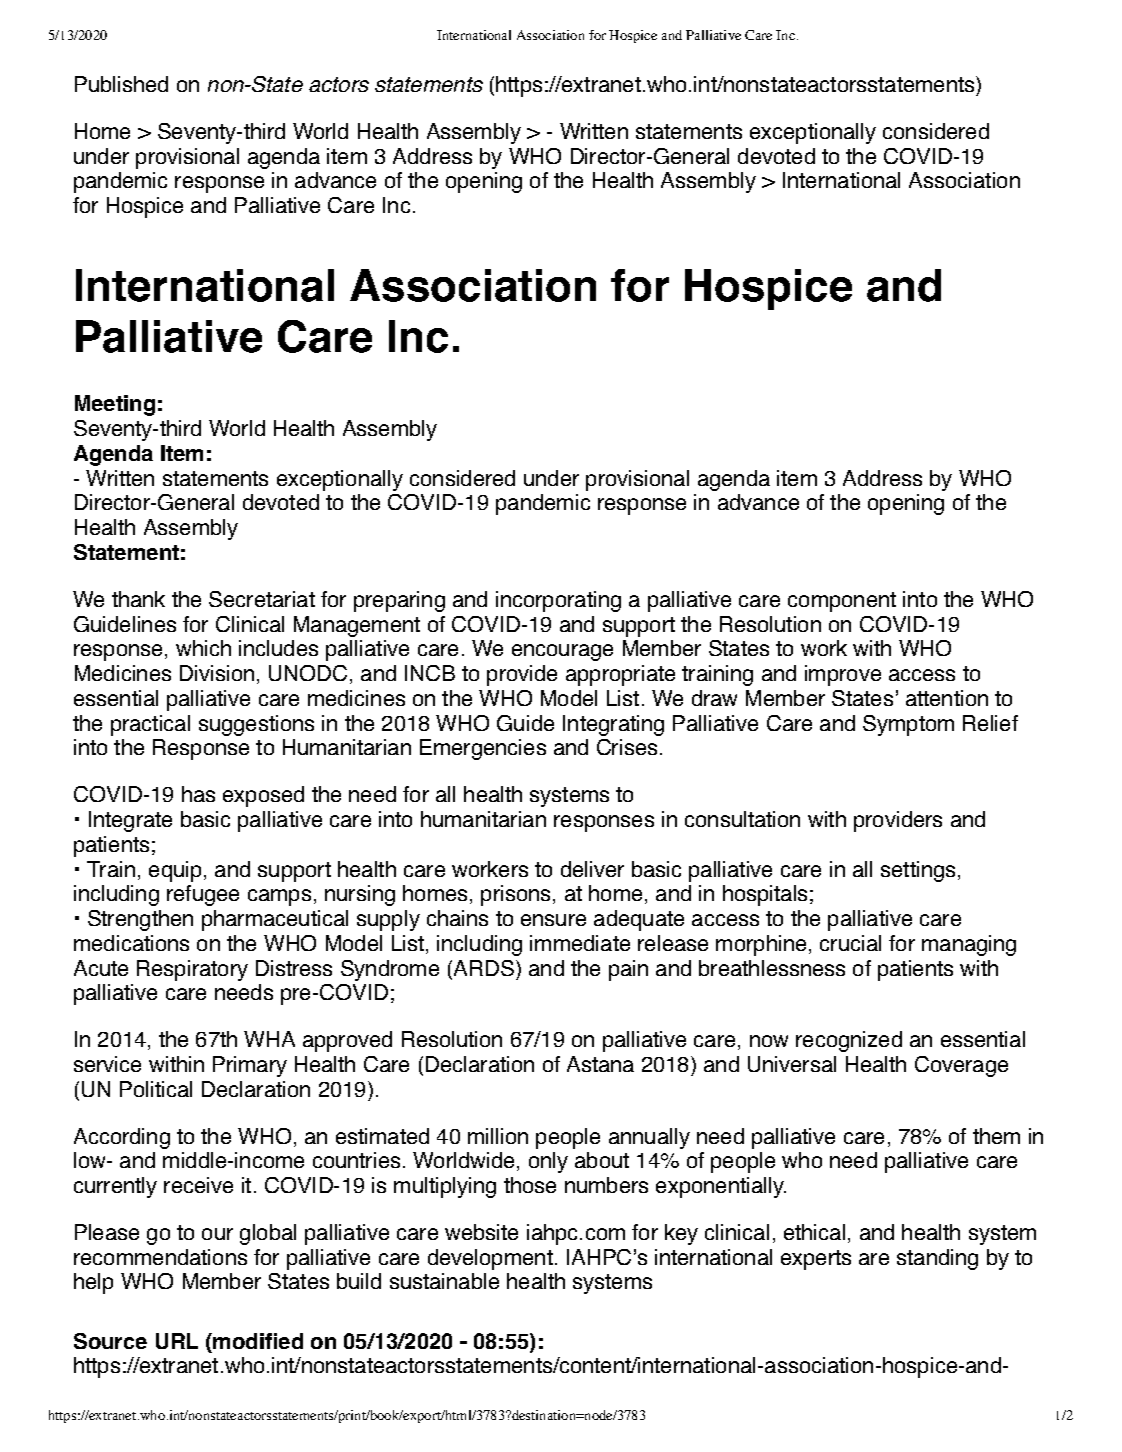 The image size is (1122, 1452). Describe the element at coordinates (121, 84) in the screenshot. I see `Published` at that location.
